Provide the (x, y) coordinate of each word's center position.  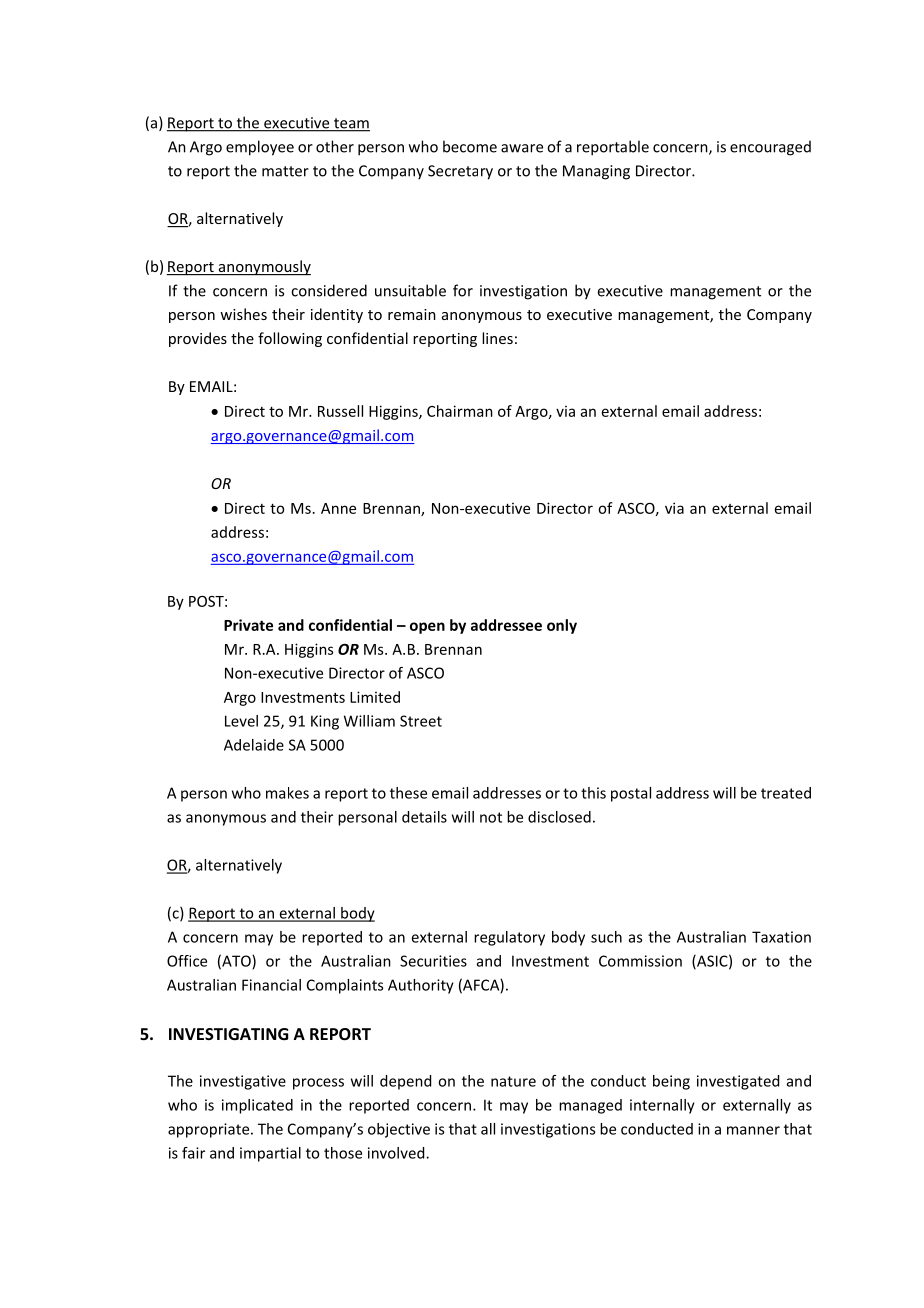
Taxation (781, 937)
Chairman (460, 411)
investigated (738, 1082)
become (470, 146)
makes (287, 793)
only (562, 626)
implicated (257, 1106)
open (427, 628)
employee (260, 148)
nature (513, 1081)
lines (497, 338)
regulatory (509, 938)
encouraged (770, 148)
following (290, 339)
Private (248, 625)
